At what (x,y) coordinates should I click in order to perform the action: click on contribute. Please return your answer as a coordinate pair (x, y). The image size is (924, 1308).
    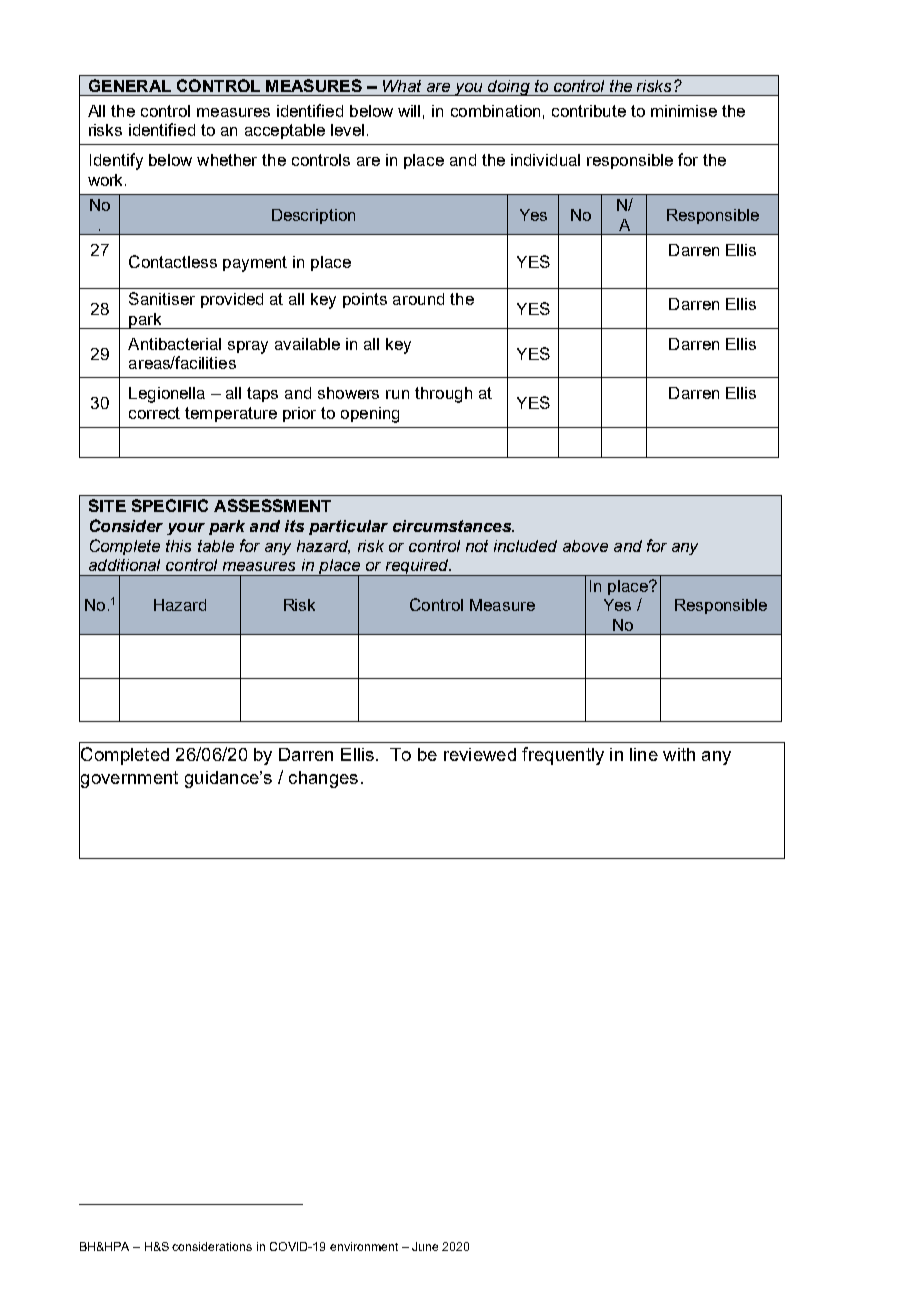
    Looking at the image, I should click on (589, 111).
